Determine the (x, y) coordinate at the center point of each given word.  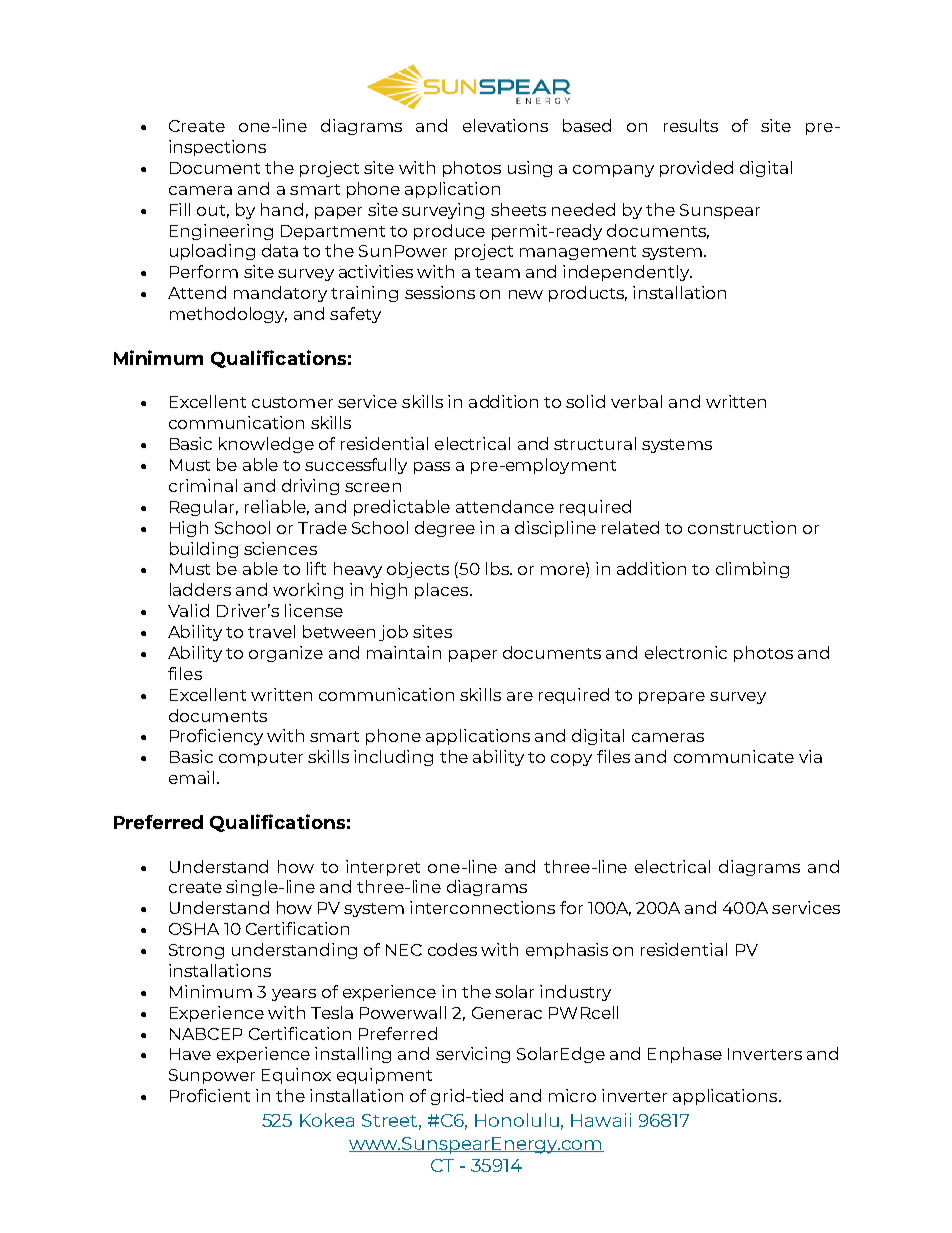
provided (696, 169)
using (530, 169)
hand (282, 209)
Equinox (296, 1076)
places (441, 591)
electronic (686, 652)
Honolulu (517, 1120)
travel (271, 631)
